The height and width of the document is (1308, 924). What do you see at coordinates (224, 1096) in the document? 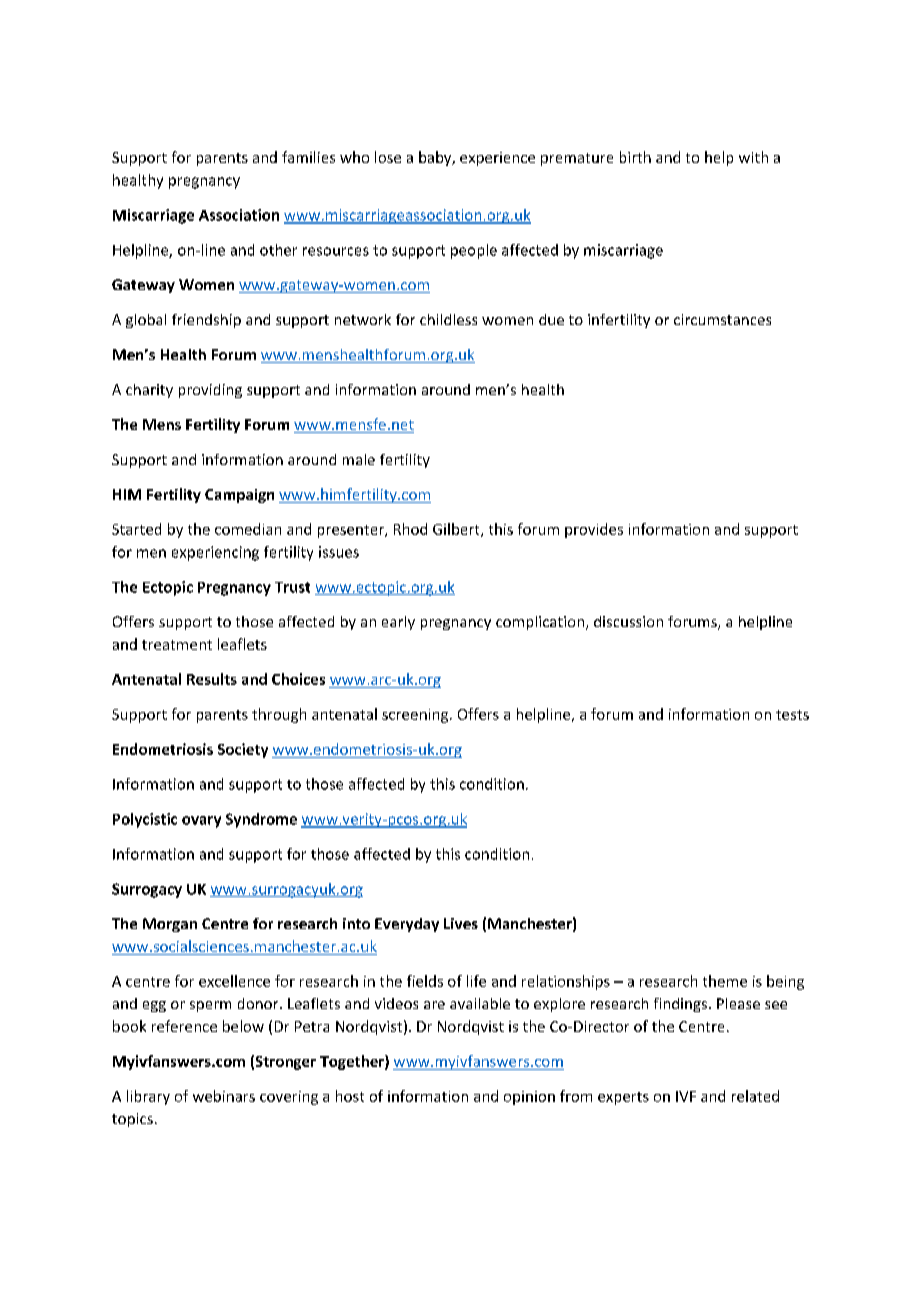
I see `webinars` at bounding box center [224, 1096].
